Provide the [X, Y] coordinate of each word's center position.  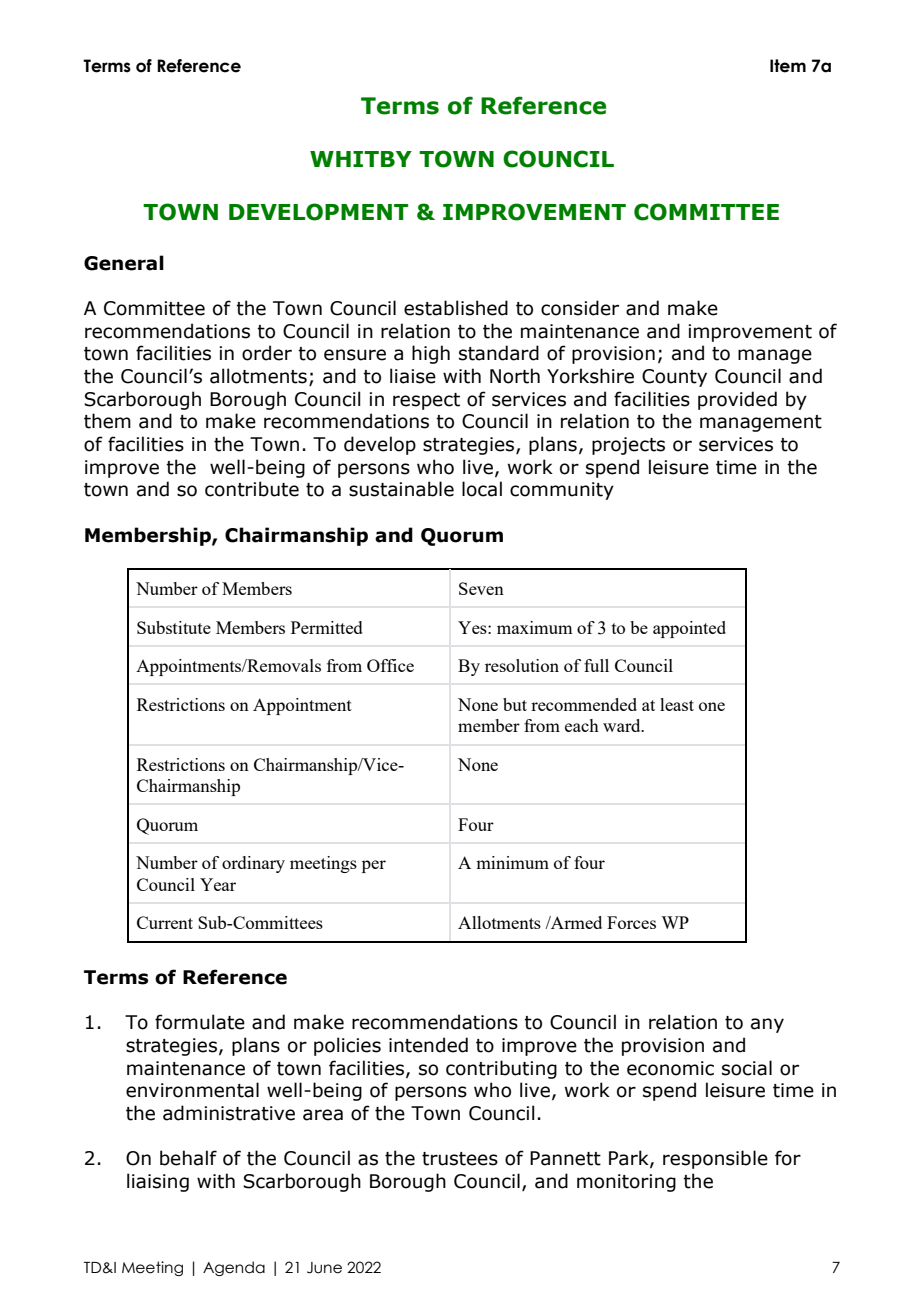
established [456, 308]
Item [788, 66]
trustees [460, 1159]
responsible [715, 1159]
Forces [631, 922]
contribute [252, 489]
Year [218, 884]
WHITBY [361, 159]
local [482, 489]
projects [628, 446]
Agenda [234, 1268]
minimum [512, 862]
